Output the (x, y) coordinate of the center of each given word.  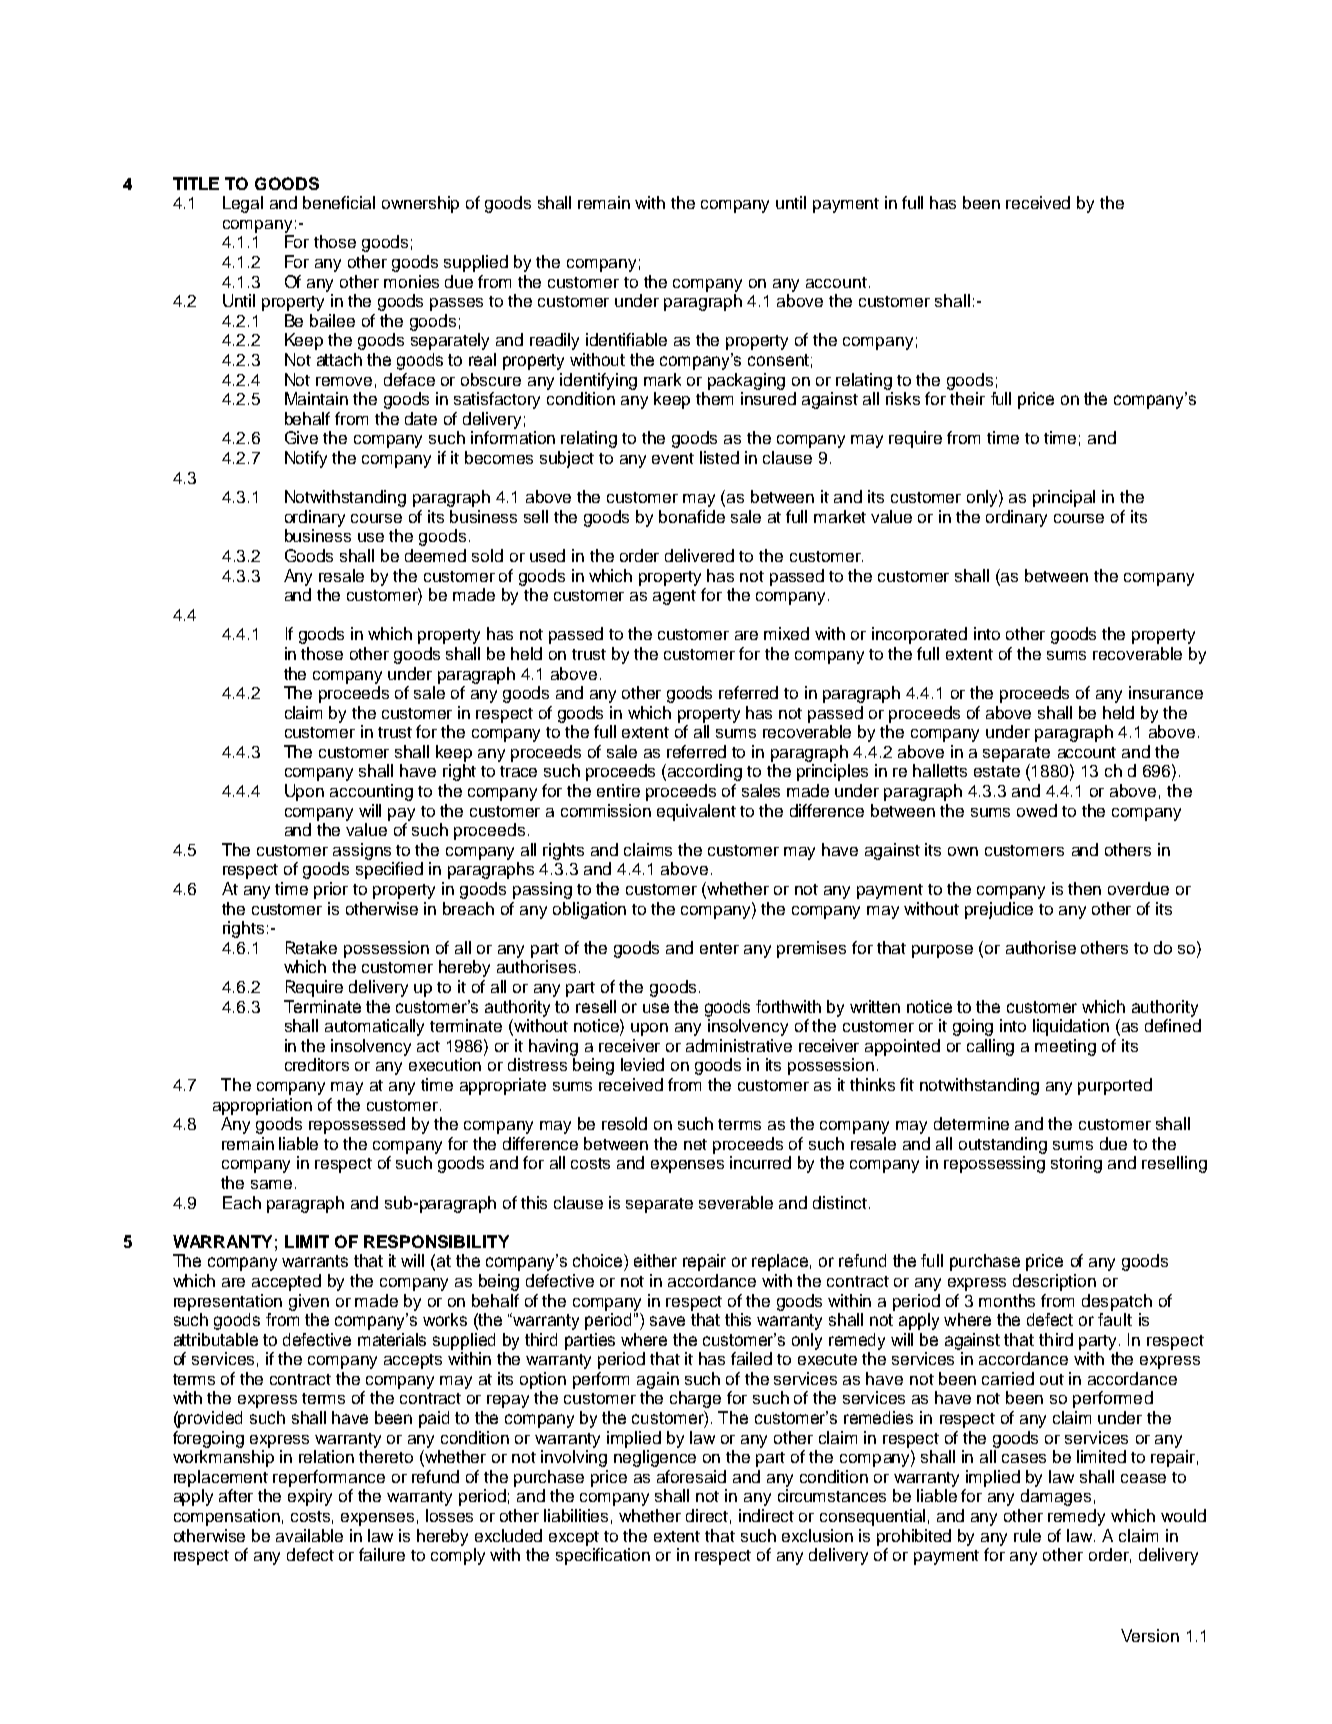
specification (603, 1556)
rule (1027, 1535)
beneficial (339, 202)
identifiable (626, 339)
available (309, 1535)
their (967, 398)
